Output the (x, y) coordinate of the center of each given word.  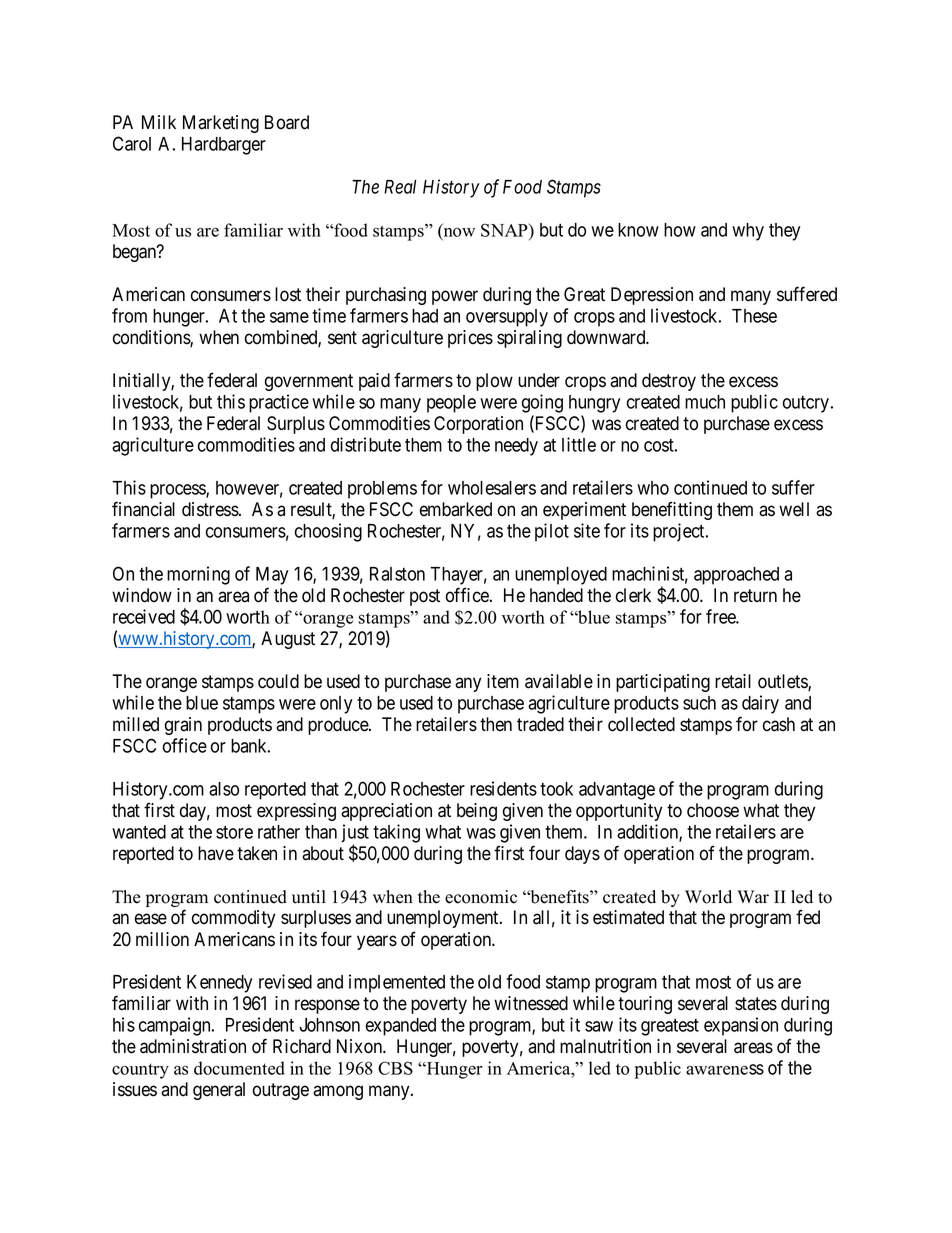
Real (400, 187)
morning (198, 575)
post (425, 597)
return (755, 596)
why (748, 232)
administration (193, 1046)
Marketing (221, 124)
